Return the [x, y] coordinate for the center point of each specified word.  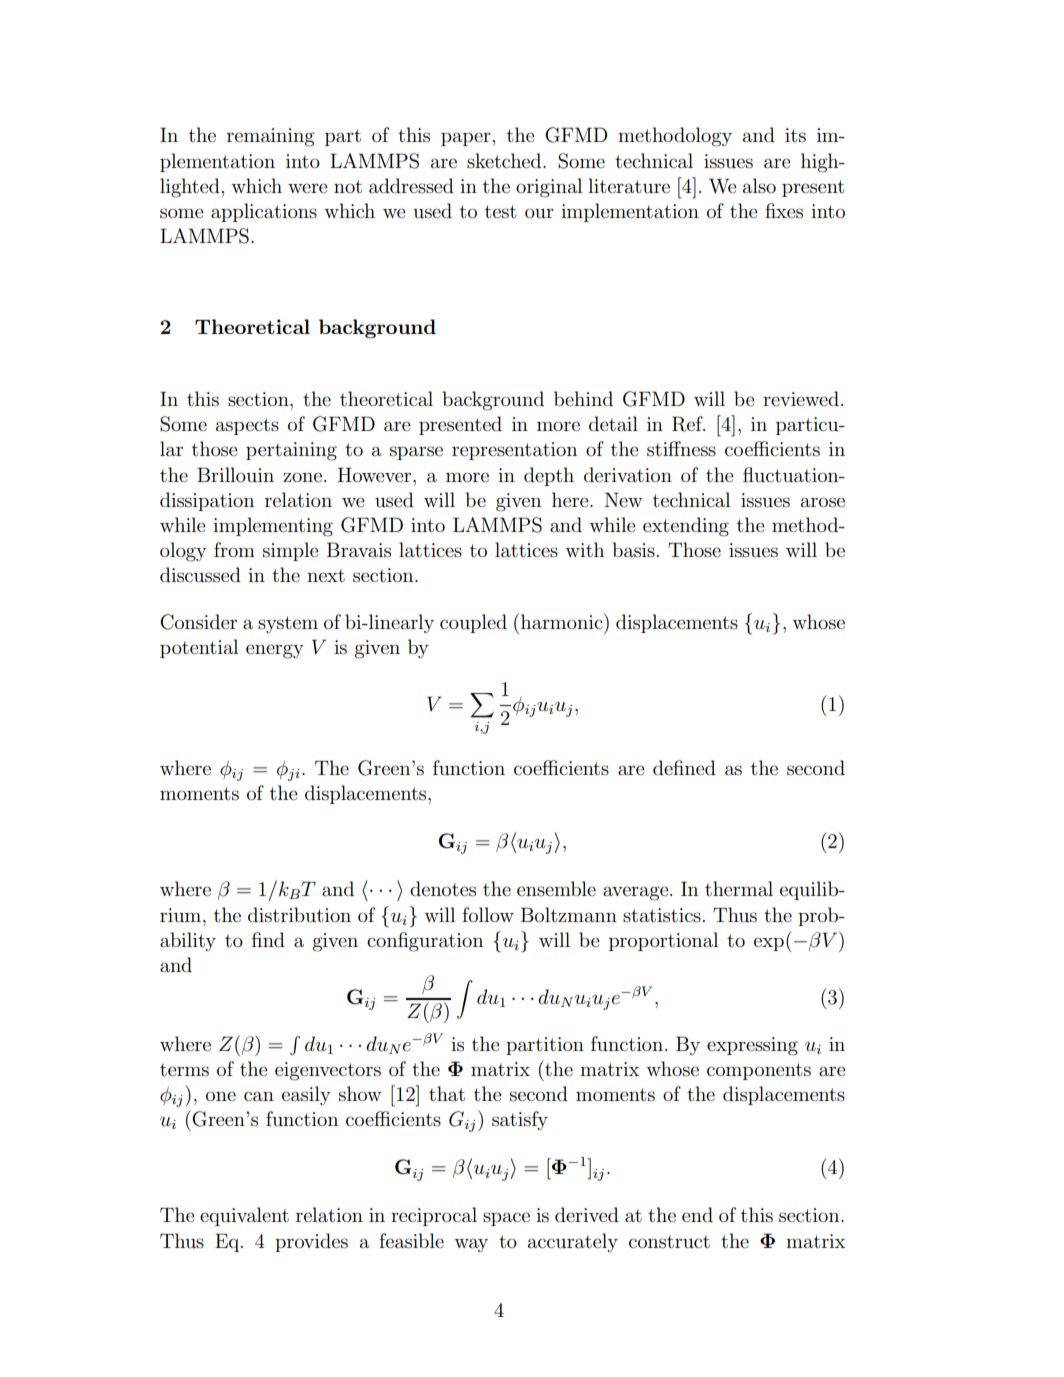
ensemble [556, 888]
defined [684, 767]
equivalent [244, 1216]
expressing [752, 1046]
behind [583, 398]
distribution [299, 915]
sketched [505, 160]
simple [291, 551]
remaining [271, 137]
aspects [247, 426]
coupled [473, 623]
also [759, 185]
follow [488, 914]
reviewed [801, 398]
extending [686, 527]
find [268, 939]
